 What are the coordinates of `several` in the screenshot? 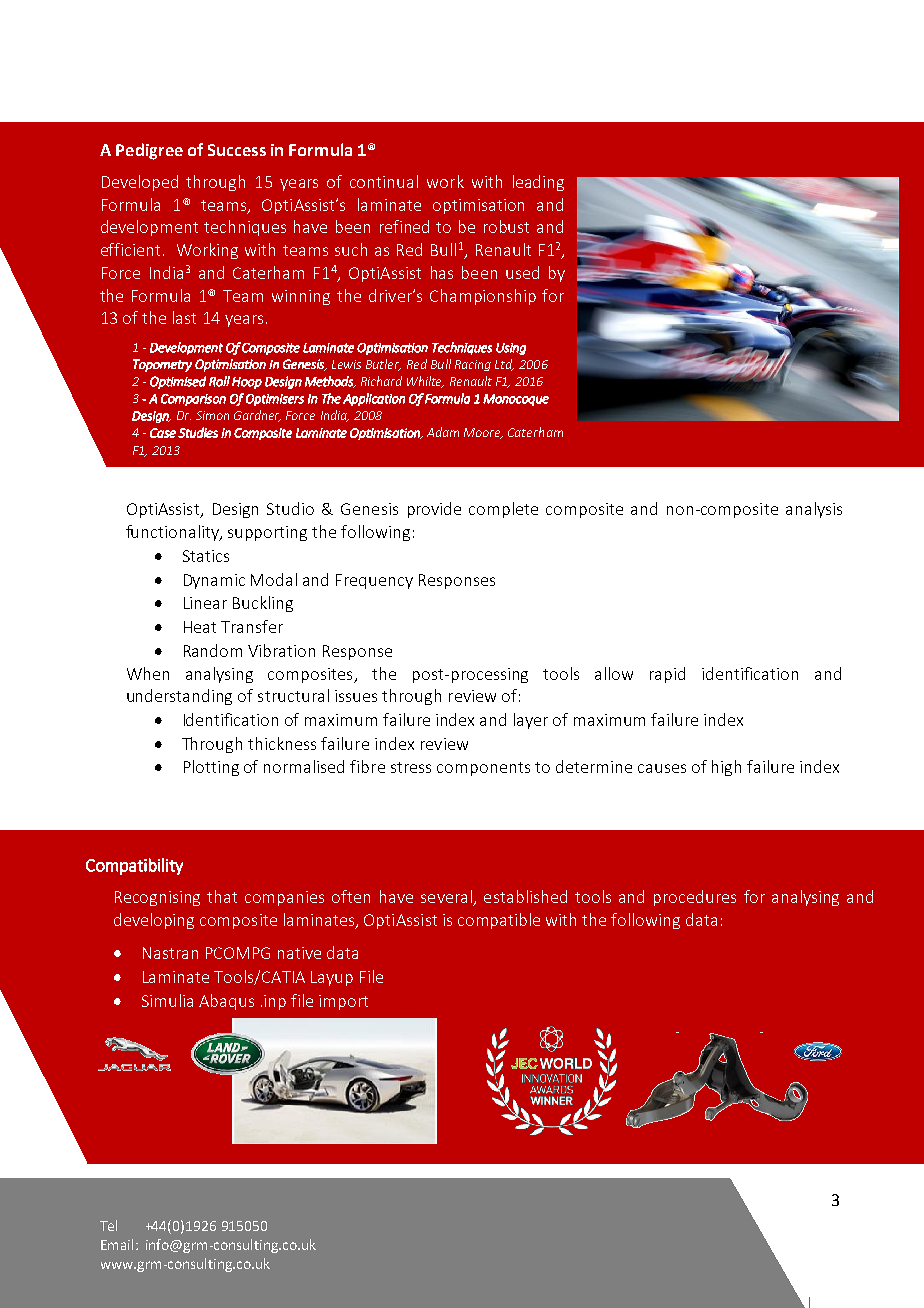 It's located at (448, 898).
